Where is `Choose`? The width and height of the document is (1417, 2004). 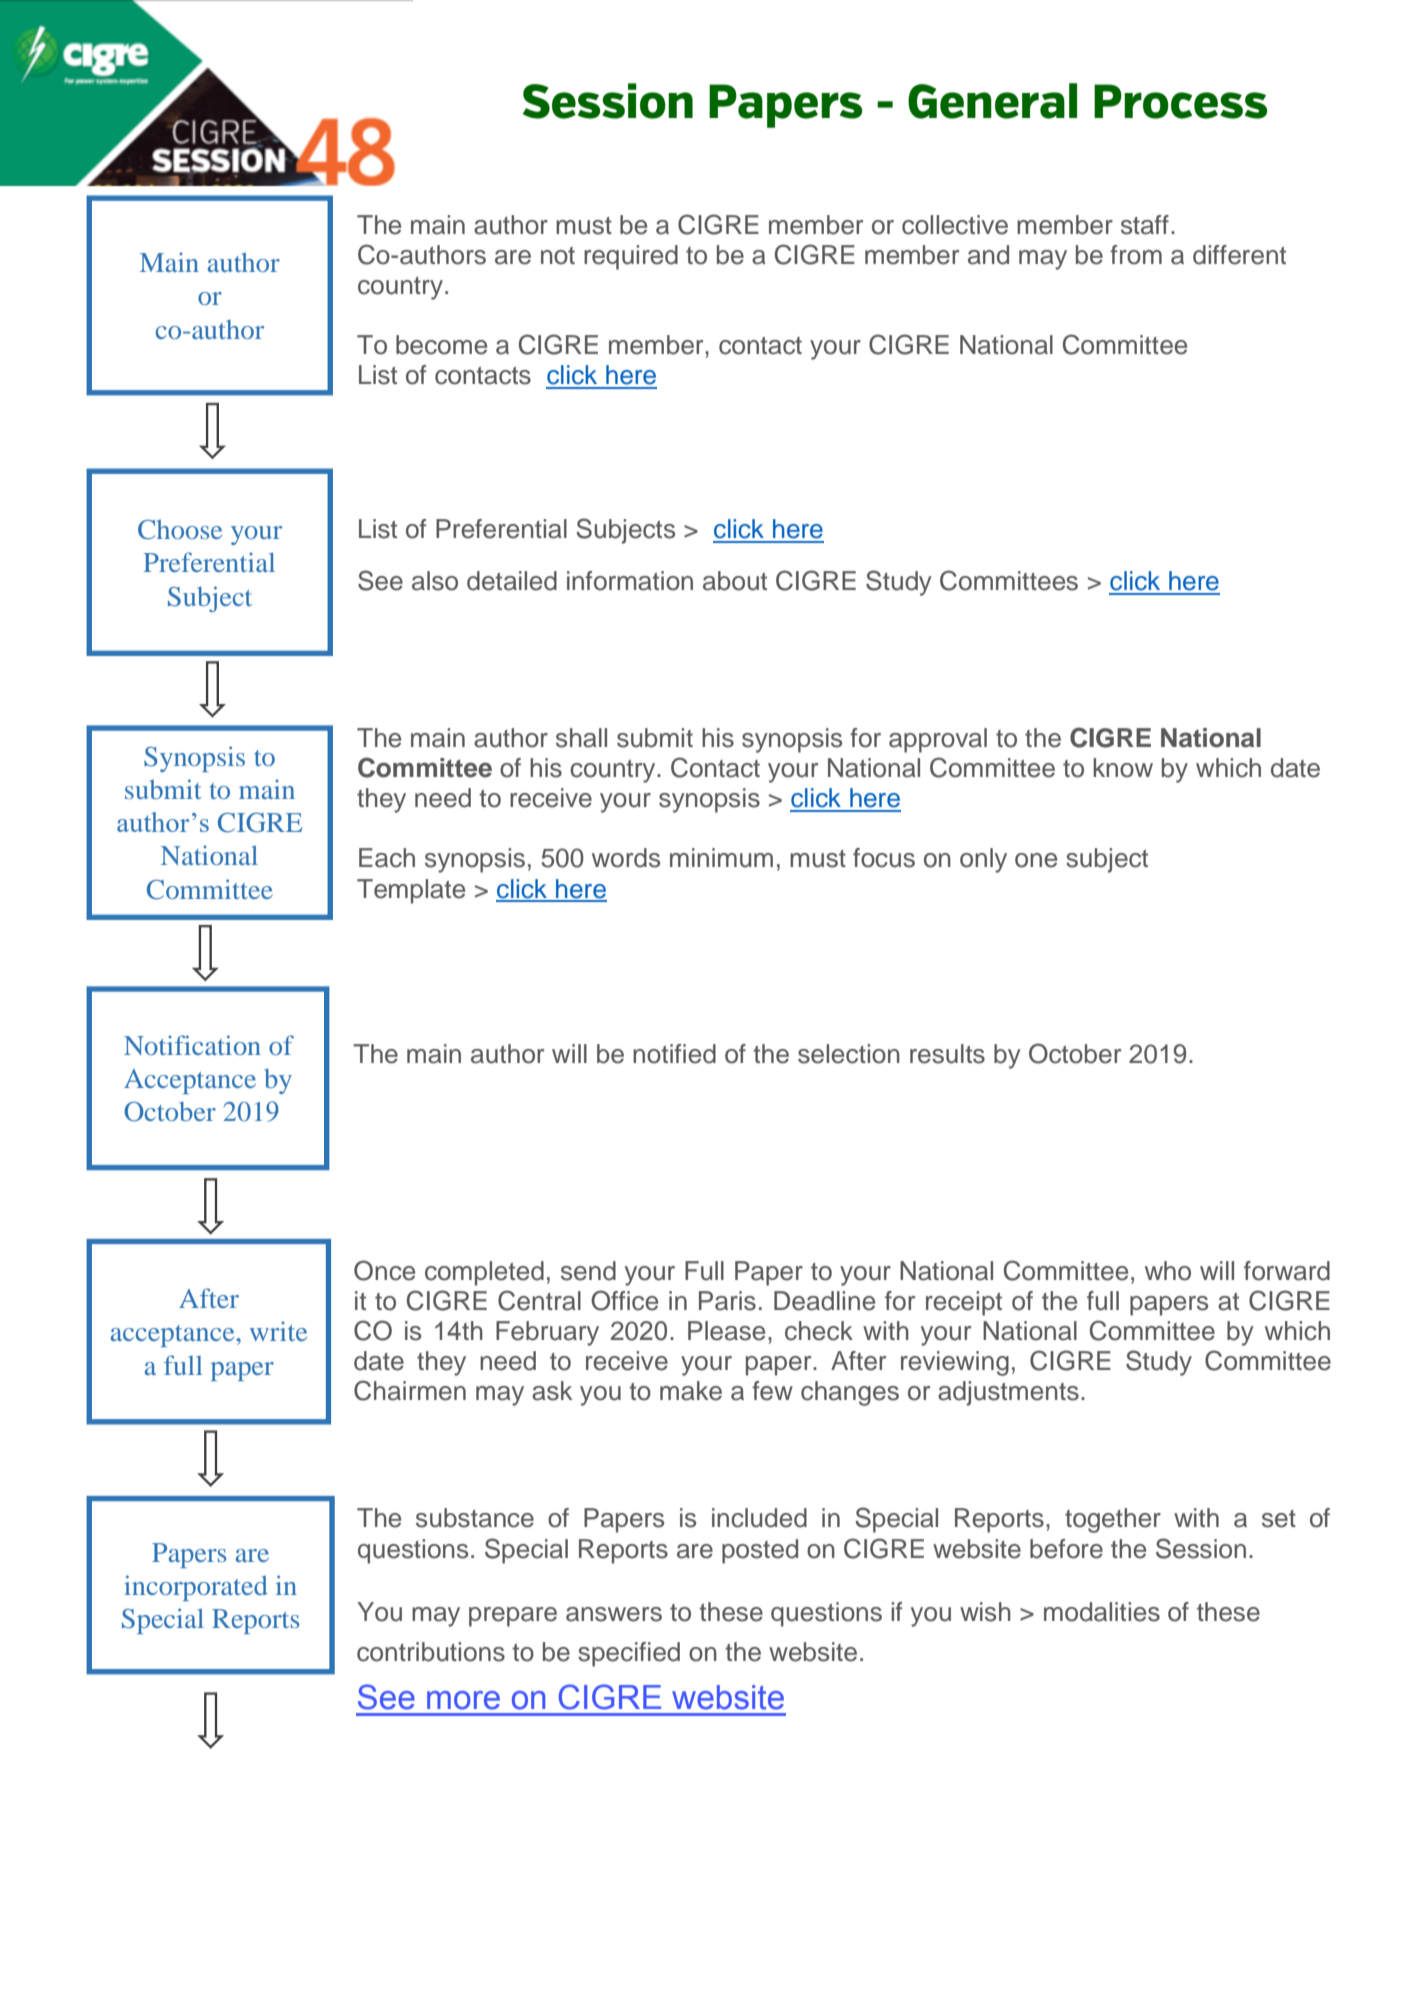 Choose is located at coordinates (180, 530).
